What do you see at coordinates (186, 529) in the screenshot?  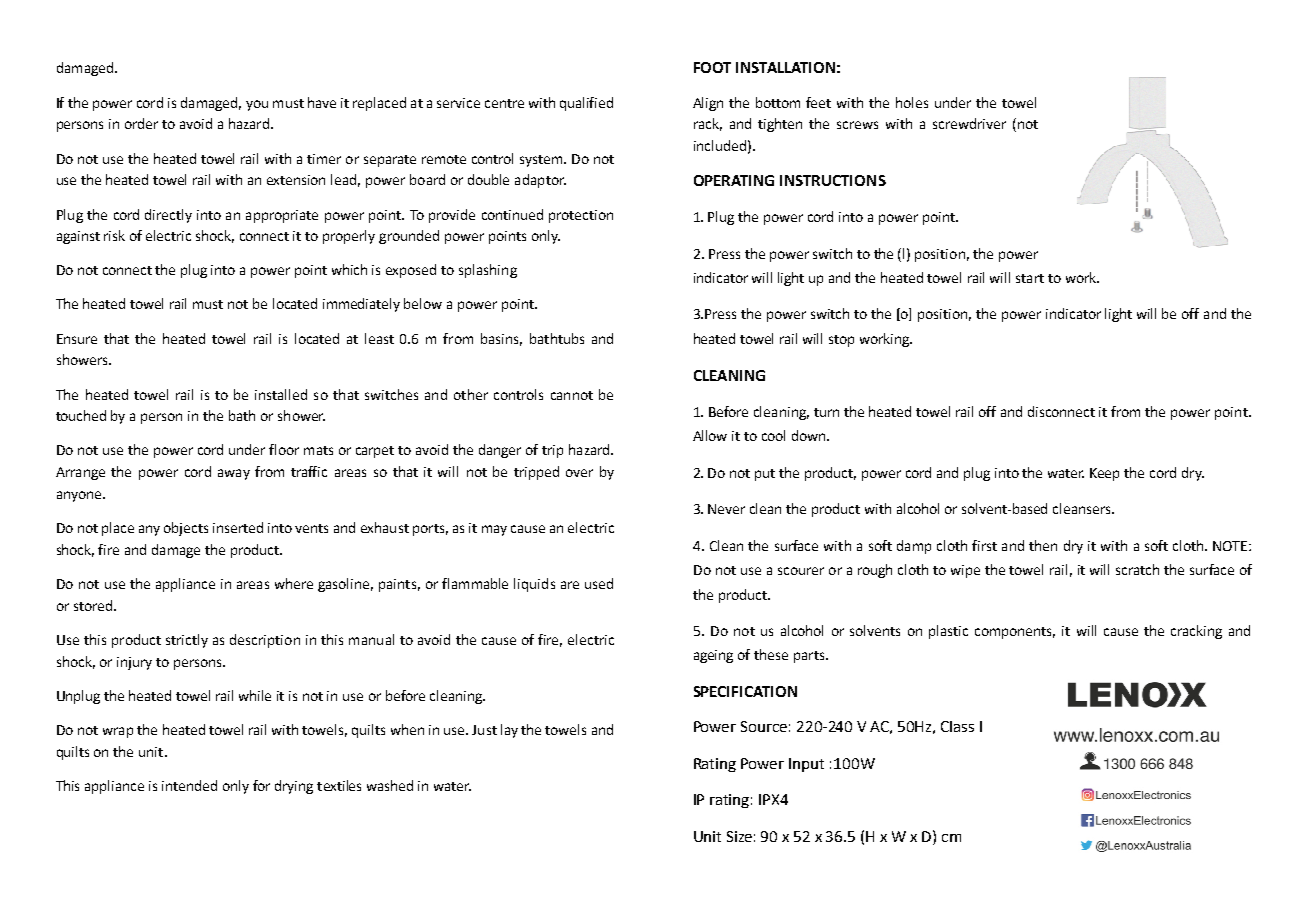 I see `objects` at bounding box center [186, 529].
